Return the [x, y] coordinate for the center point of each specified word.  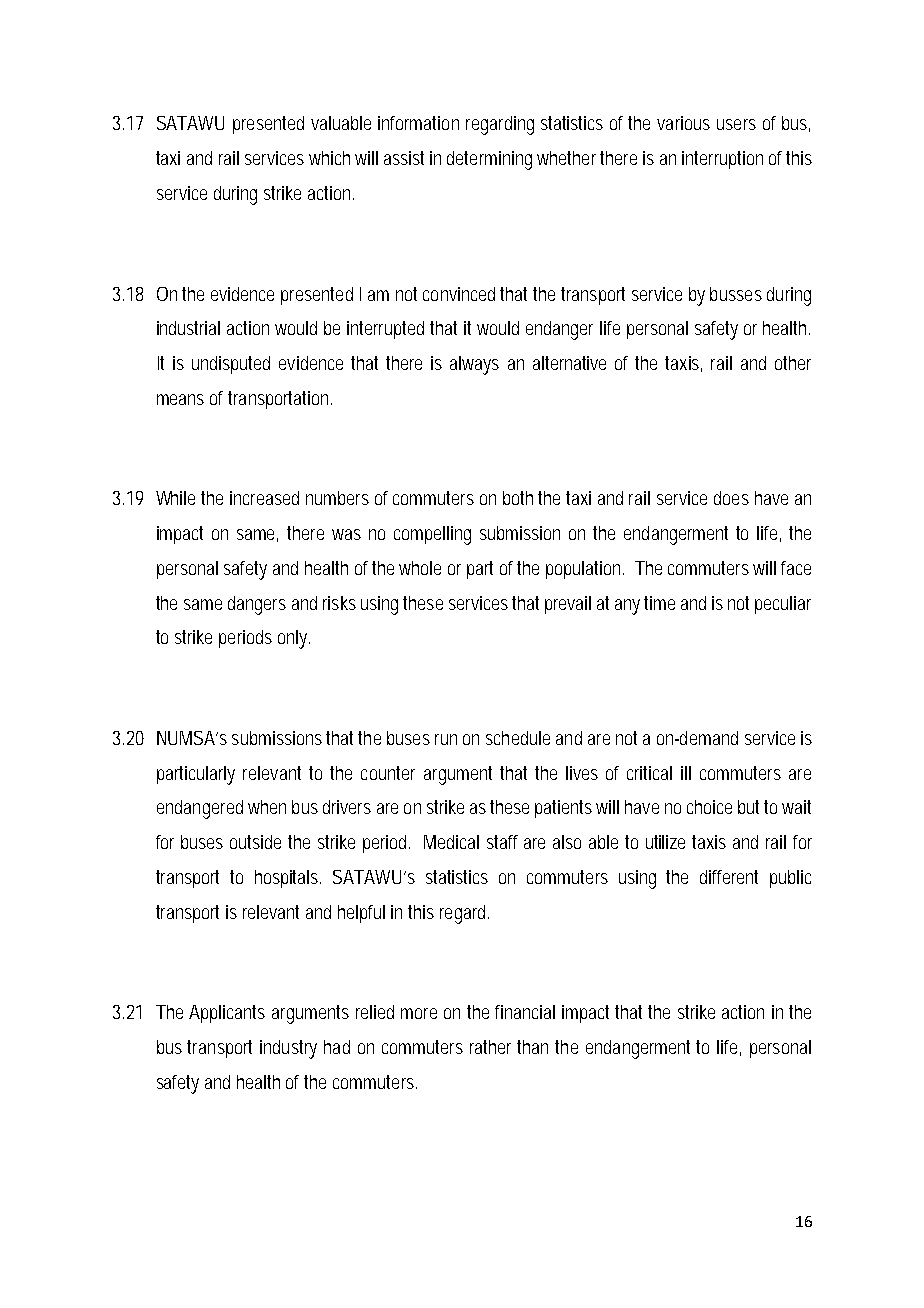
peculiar [783, 605]
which [329, 158]
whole [420, 568]
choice [709, 807]
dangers [257, 605]
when [267, 807]
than [532, 1047]
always [474, 365]
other [793, 363]
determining [489, 160]
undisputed [231, 365]
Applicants [227, 1014]
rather [490, 1047]
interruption [722, 160]
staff [502, 842]
